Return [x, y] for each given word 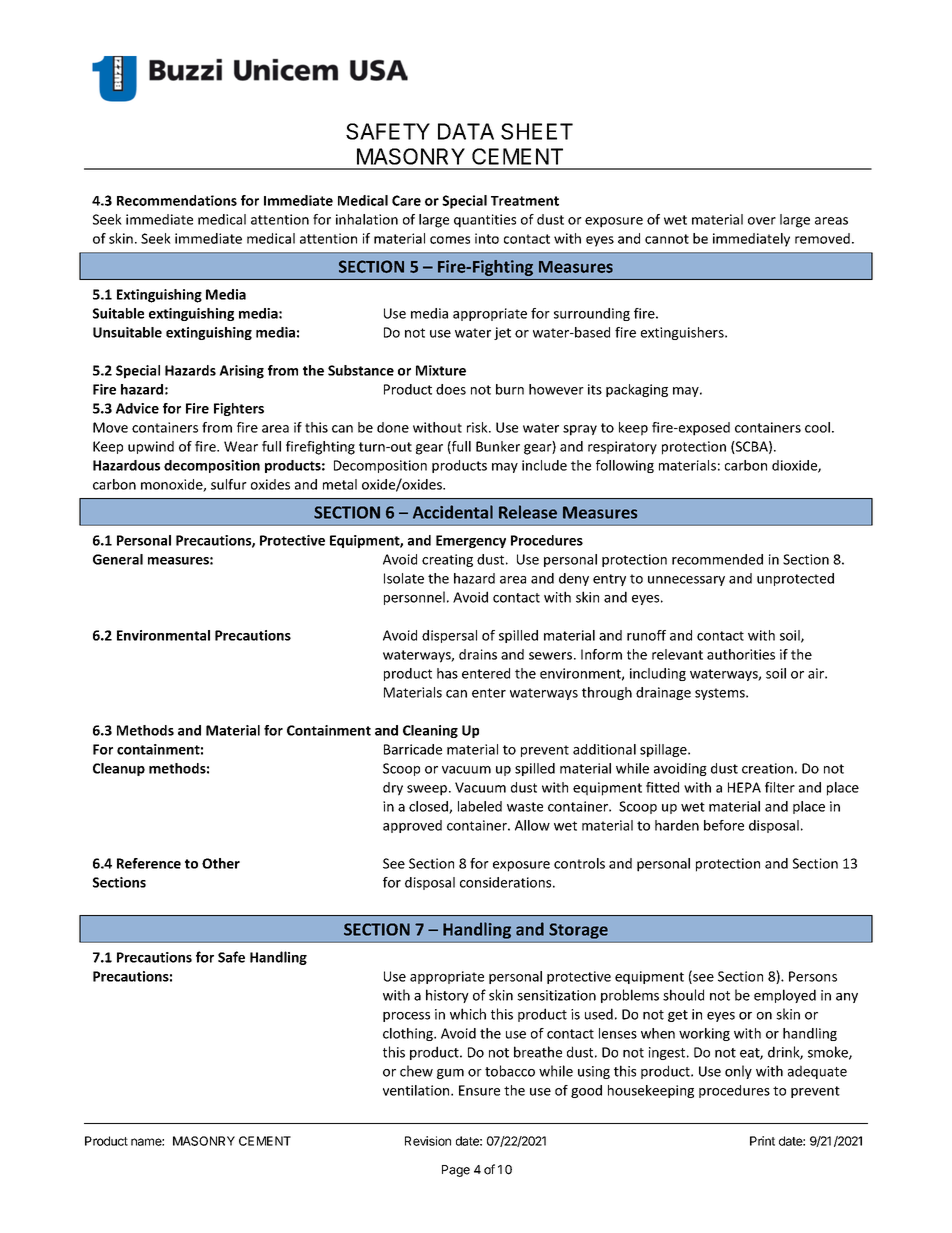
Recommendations [177, 200]
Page [456, 1171]
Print [762, 1141]
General [118, 559]
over [762, 221]
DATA [466, 131]
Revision [428, 1141]
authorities [741, 654]
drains [478, 654]
